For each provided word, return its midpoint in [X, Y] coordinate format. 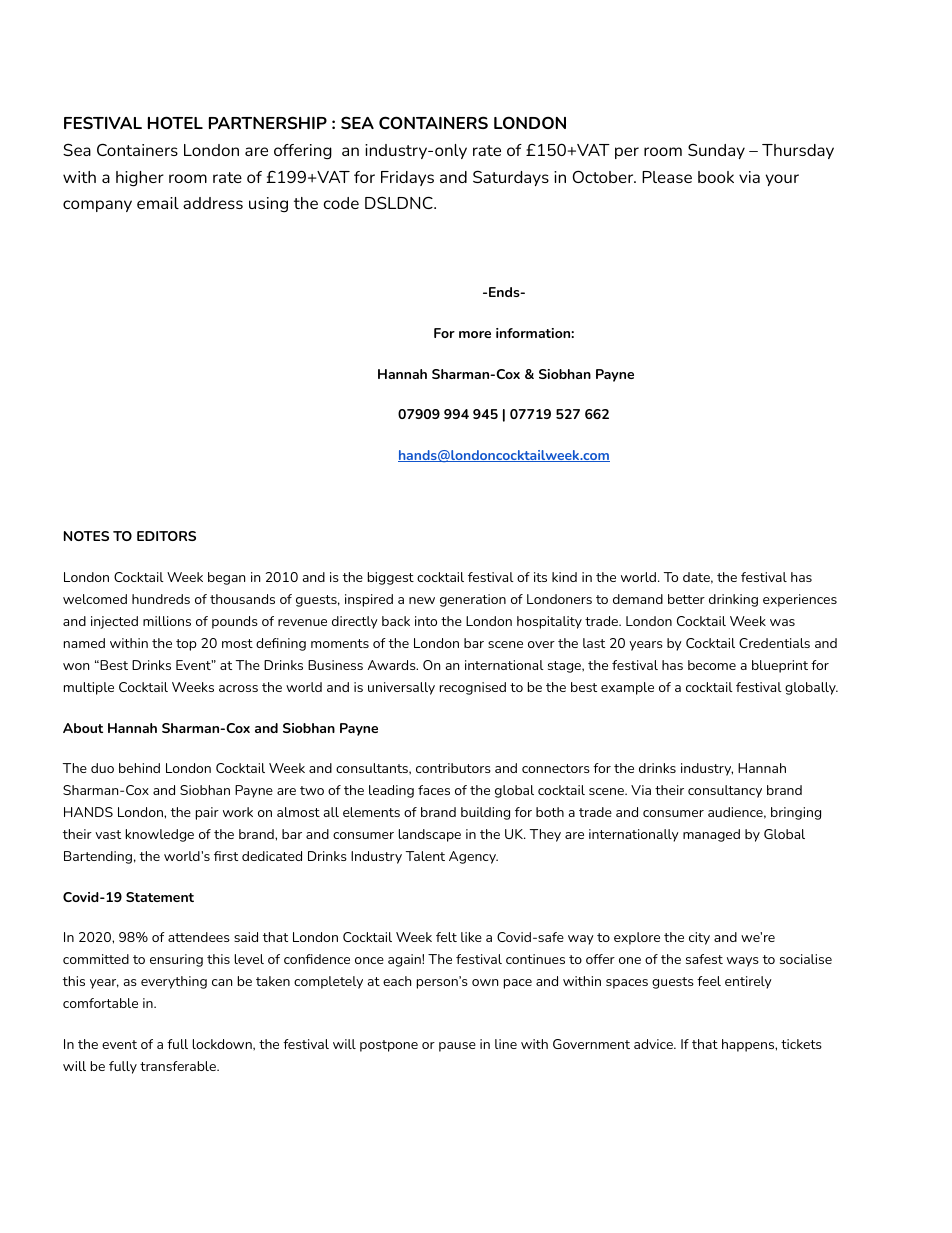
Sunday [716, 151]
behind [139, 768]
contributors [453, 768]
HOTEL [175, 122]
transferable [179, 1066]
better [686, 599]
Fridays [407, 178]
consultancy [725, 791]
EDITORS [166, 536]
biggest [391, 578]
